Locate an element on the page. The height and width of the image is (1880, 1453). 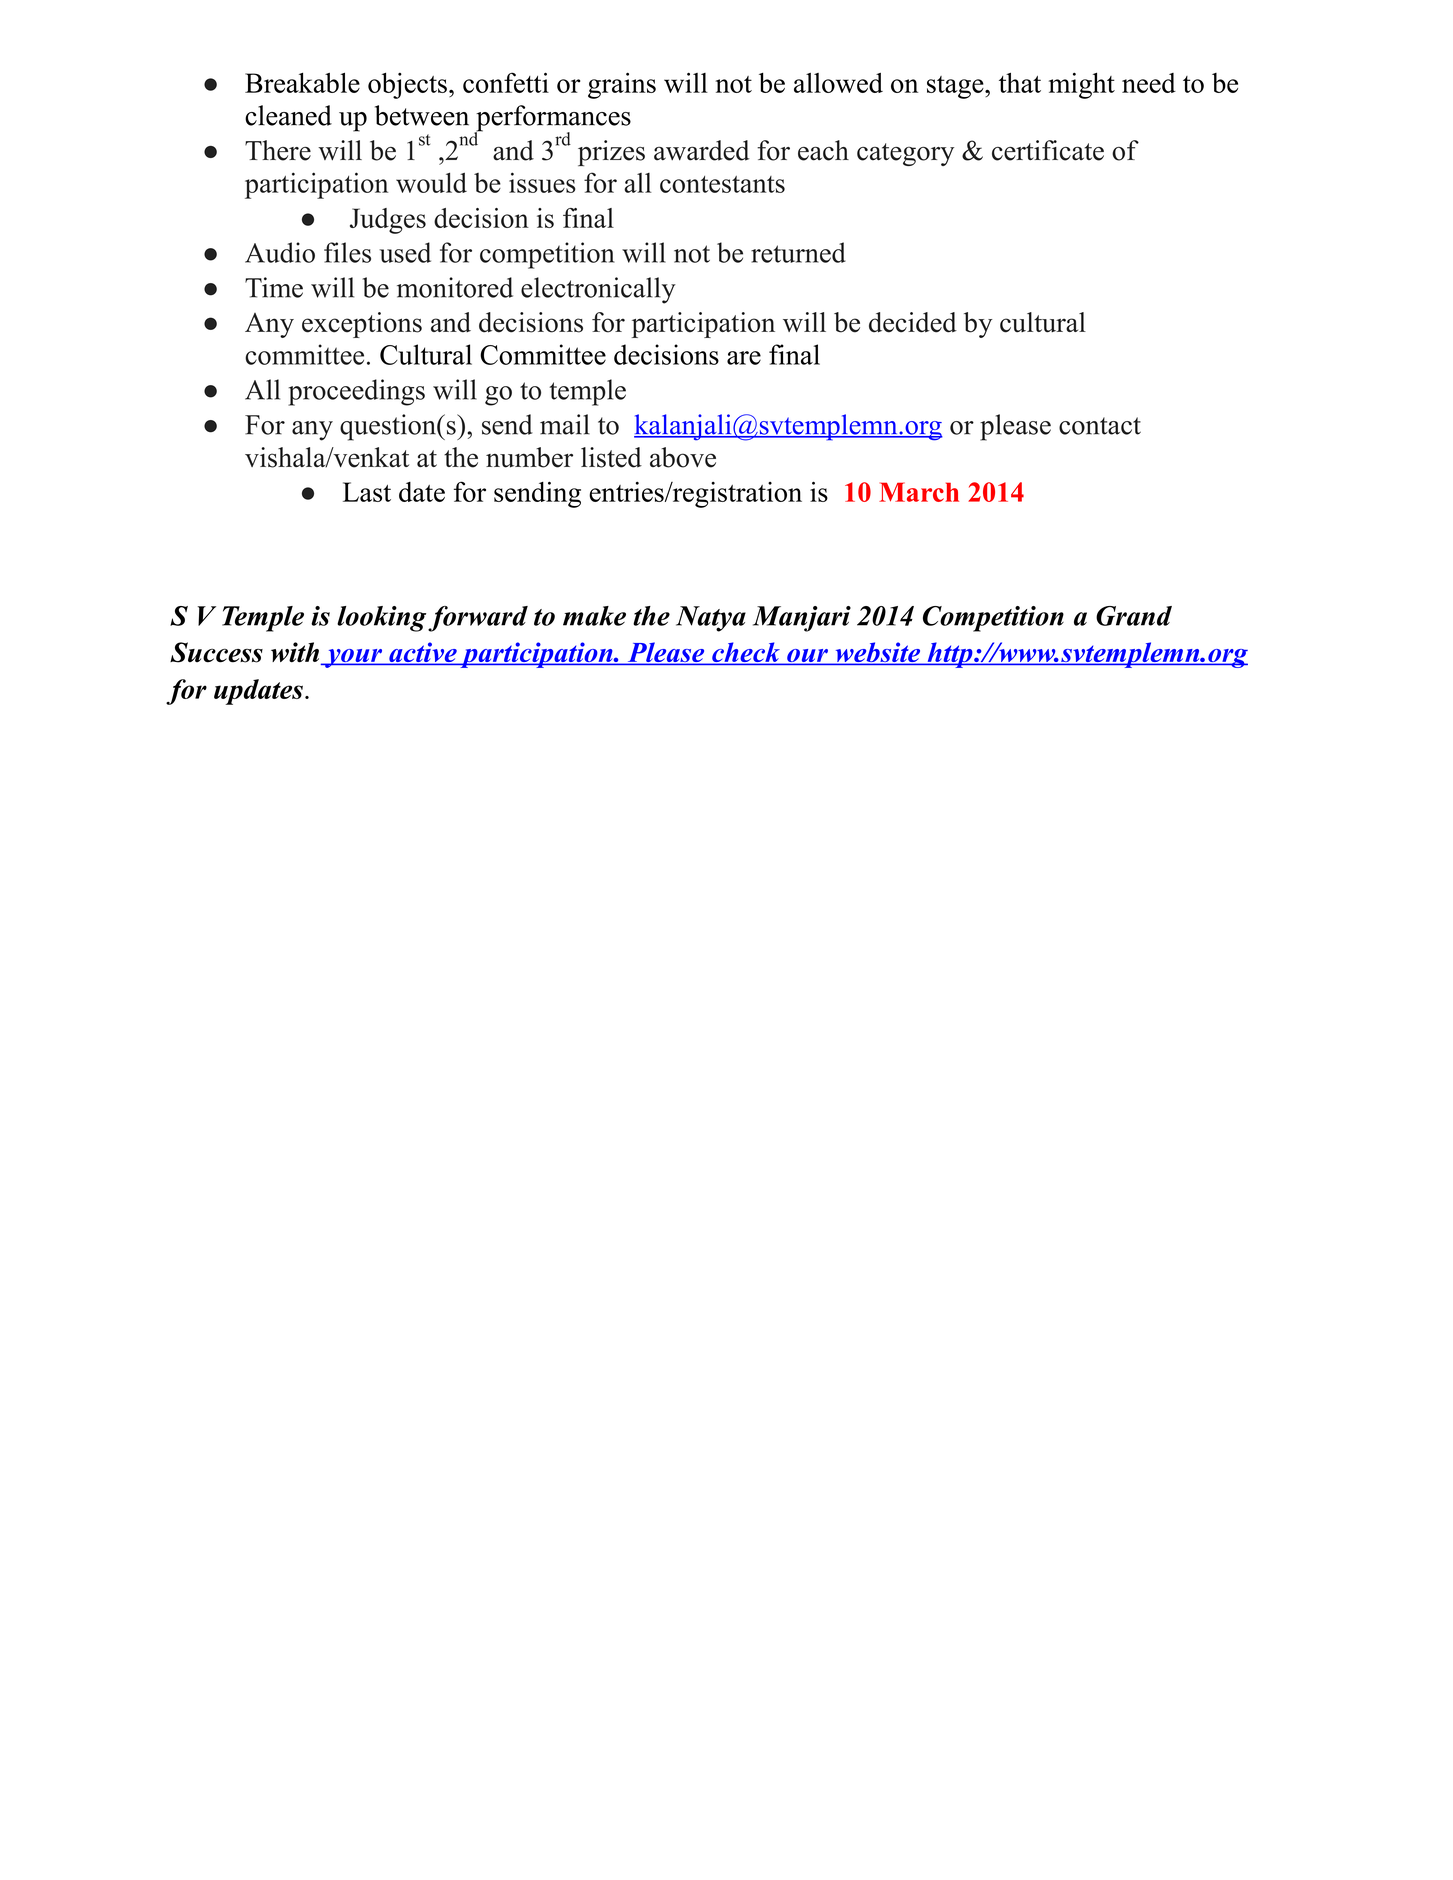
contact is located at coordinates (1100, 426).
